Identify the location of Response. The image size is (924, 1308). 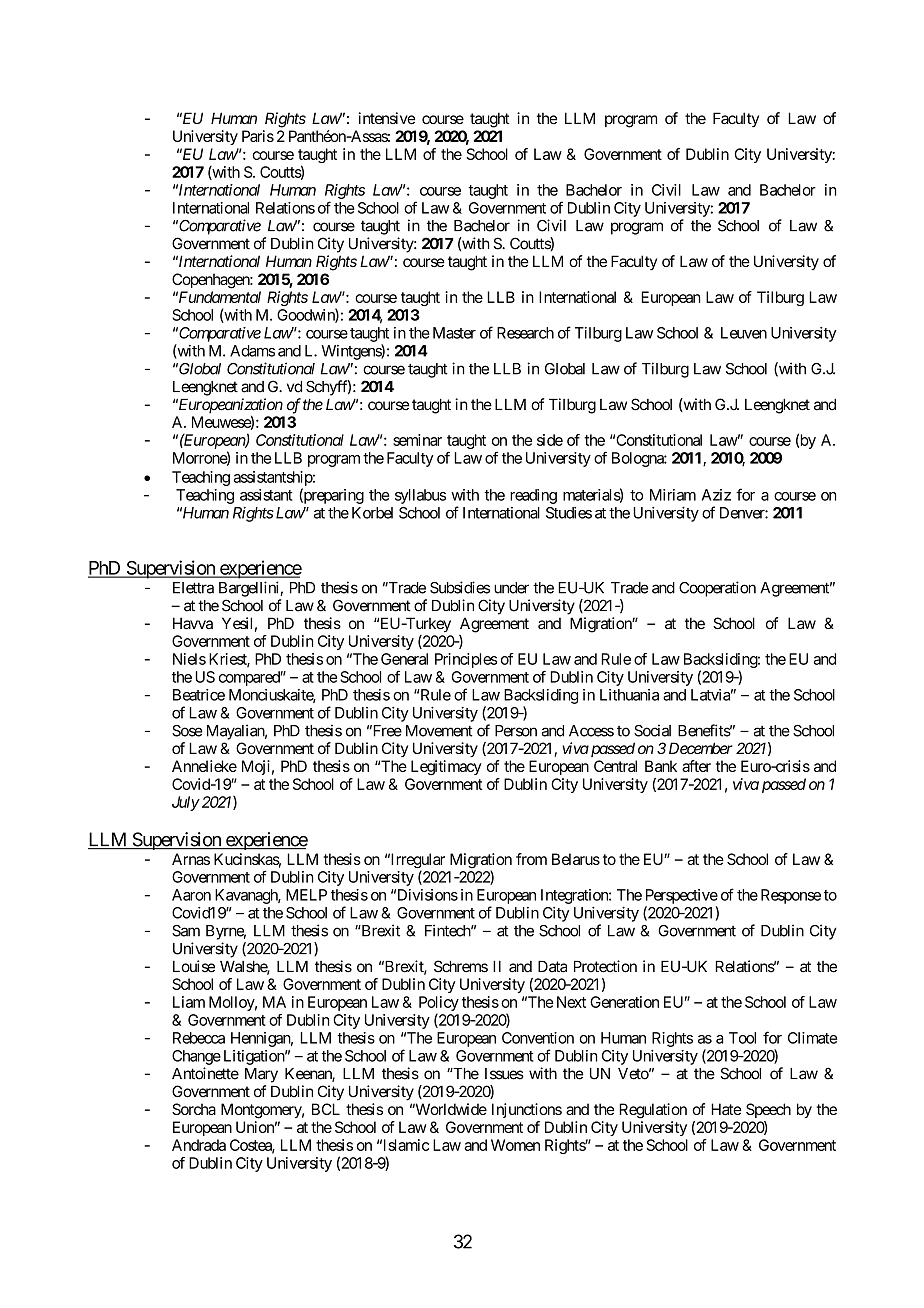
(791, 896).
